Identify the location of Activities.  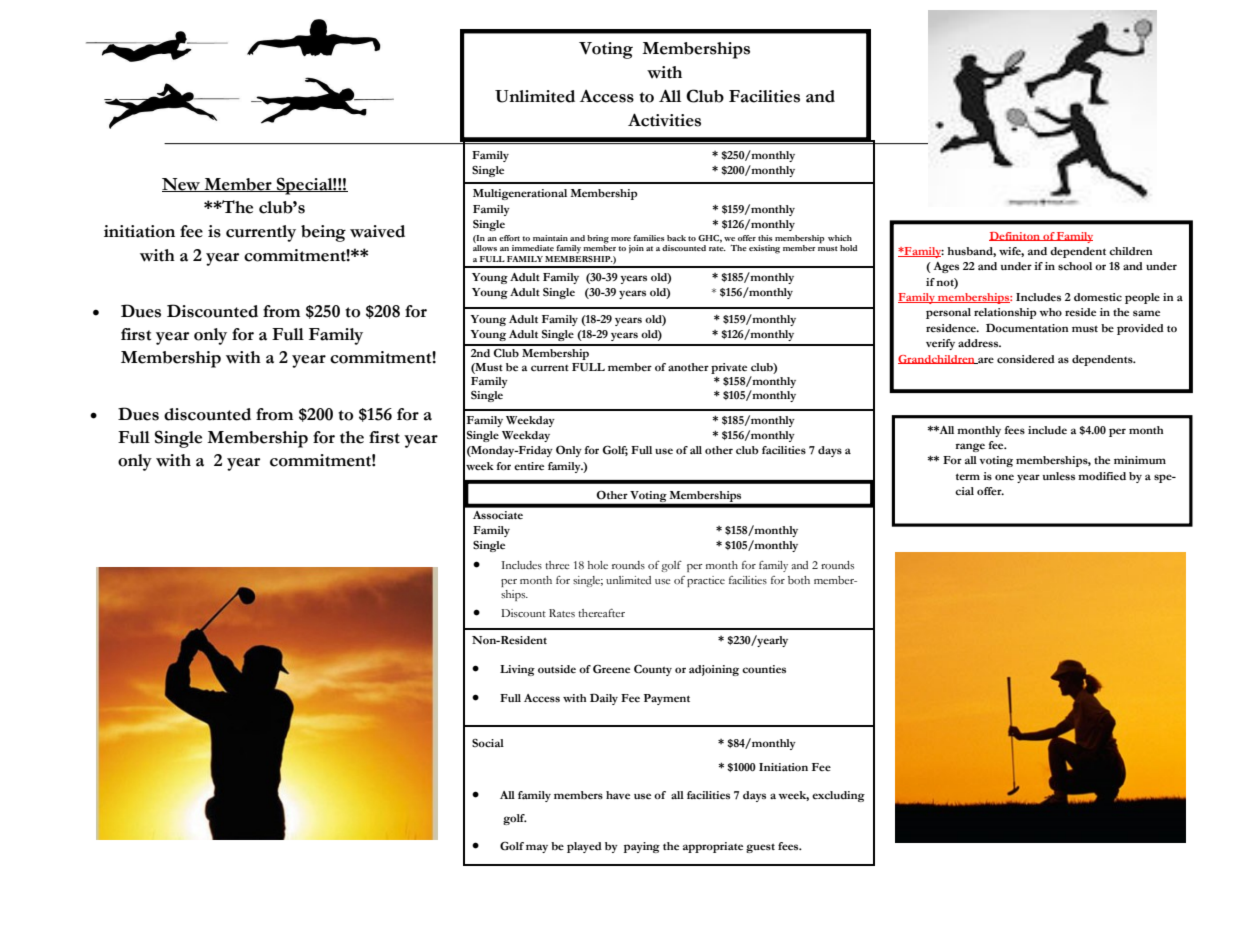
(664, 120).
